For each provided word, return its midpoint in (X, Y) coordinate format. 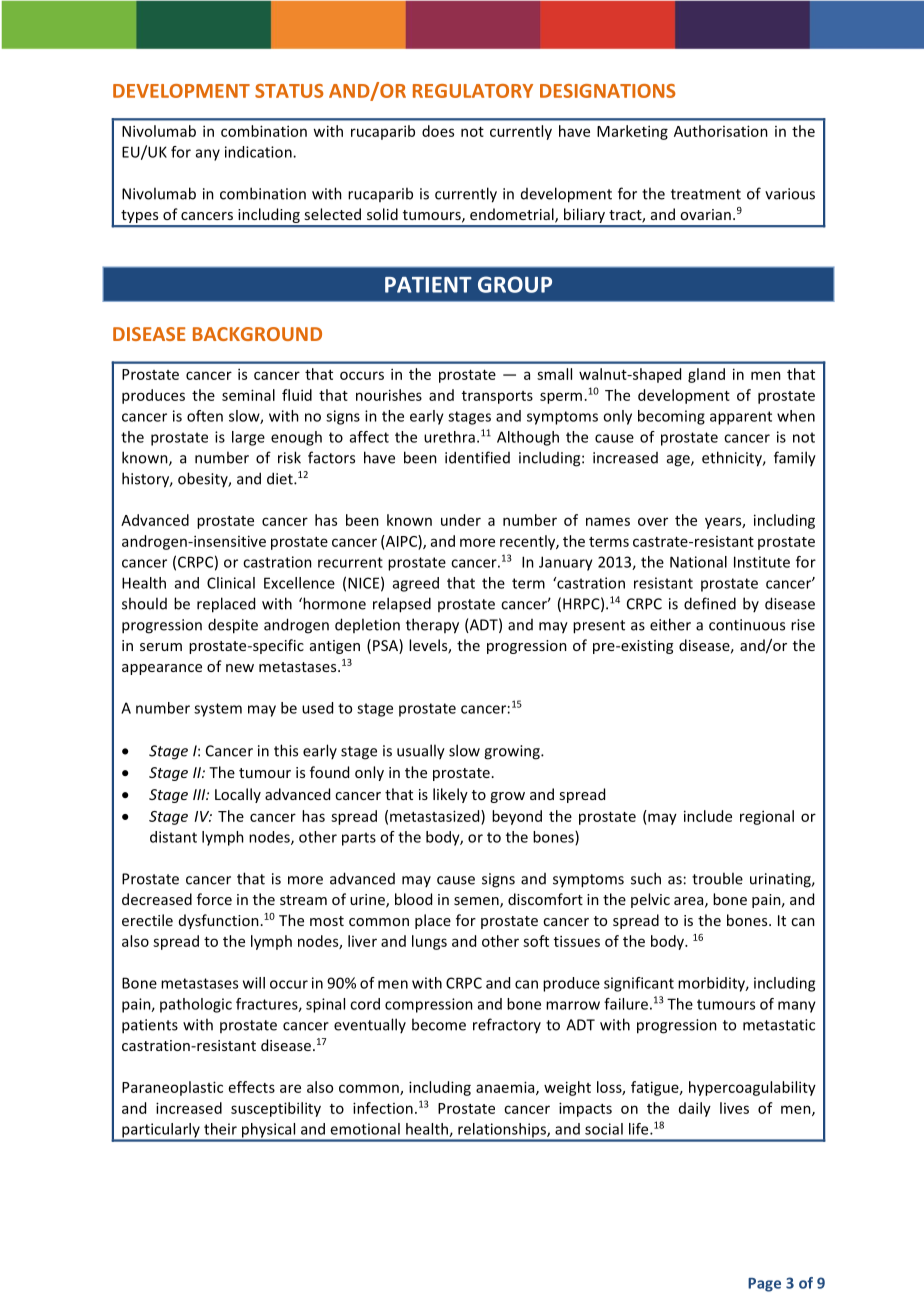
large (248, 438)
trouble (717, 878)
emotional (365, 1129)
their (220, 1129)
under (461, 520)
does (438, 131)
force (214, 899)
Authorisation (721, 131)
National (698, 562)
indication (259, 152)
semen (477, 902)
